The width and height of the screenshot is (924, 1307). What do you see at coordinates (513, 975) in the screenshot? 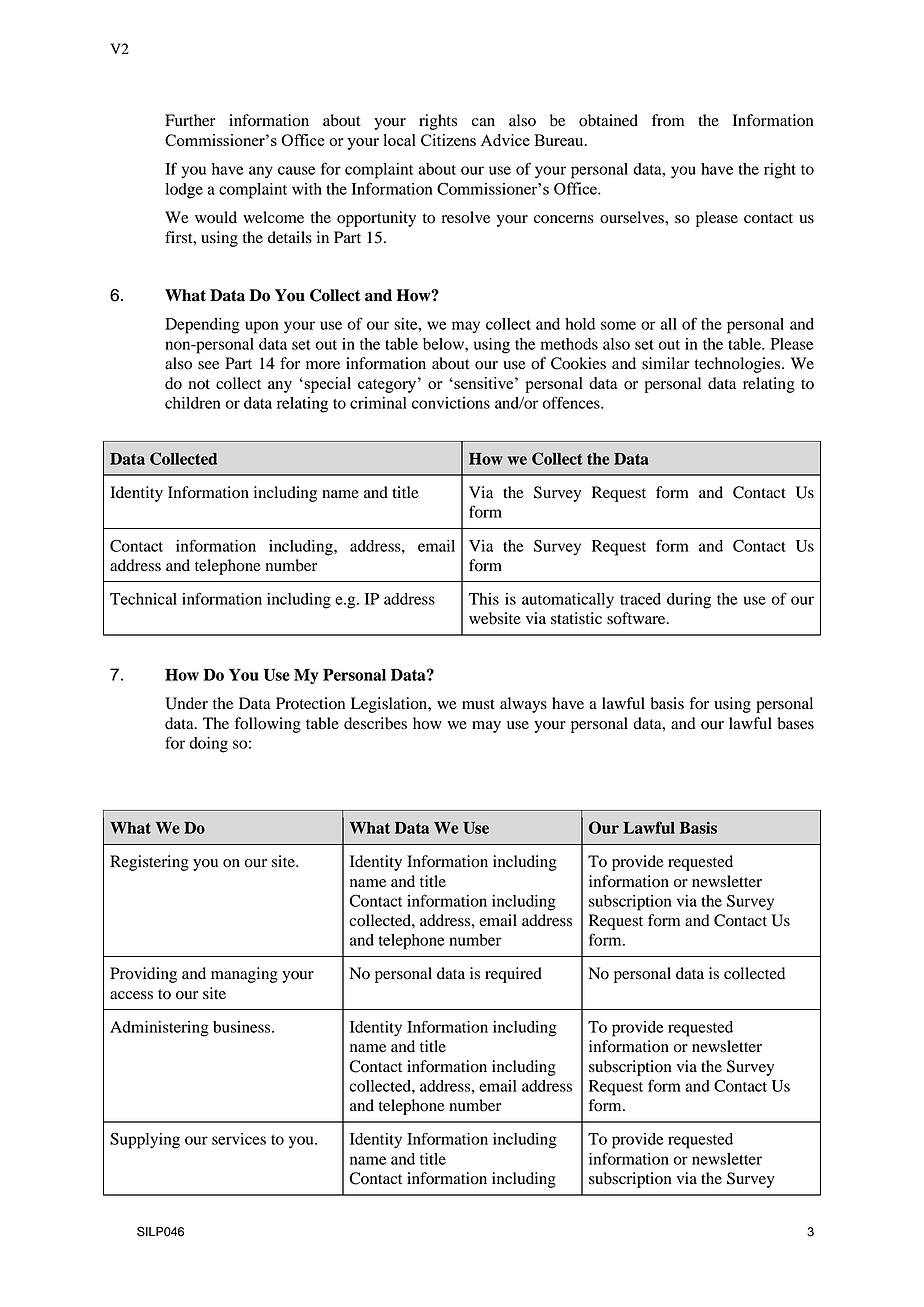
I see `required` at bounding box center [513, 975].
